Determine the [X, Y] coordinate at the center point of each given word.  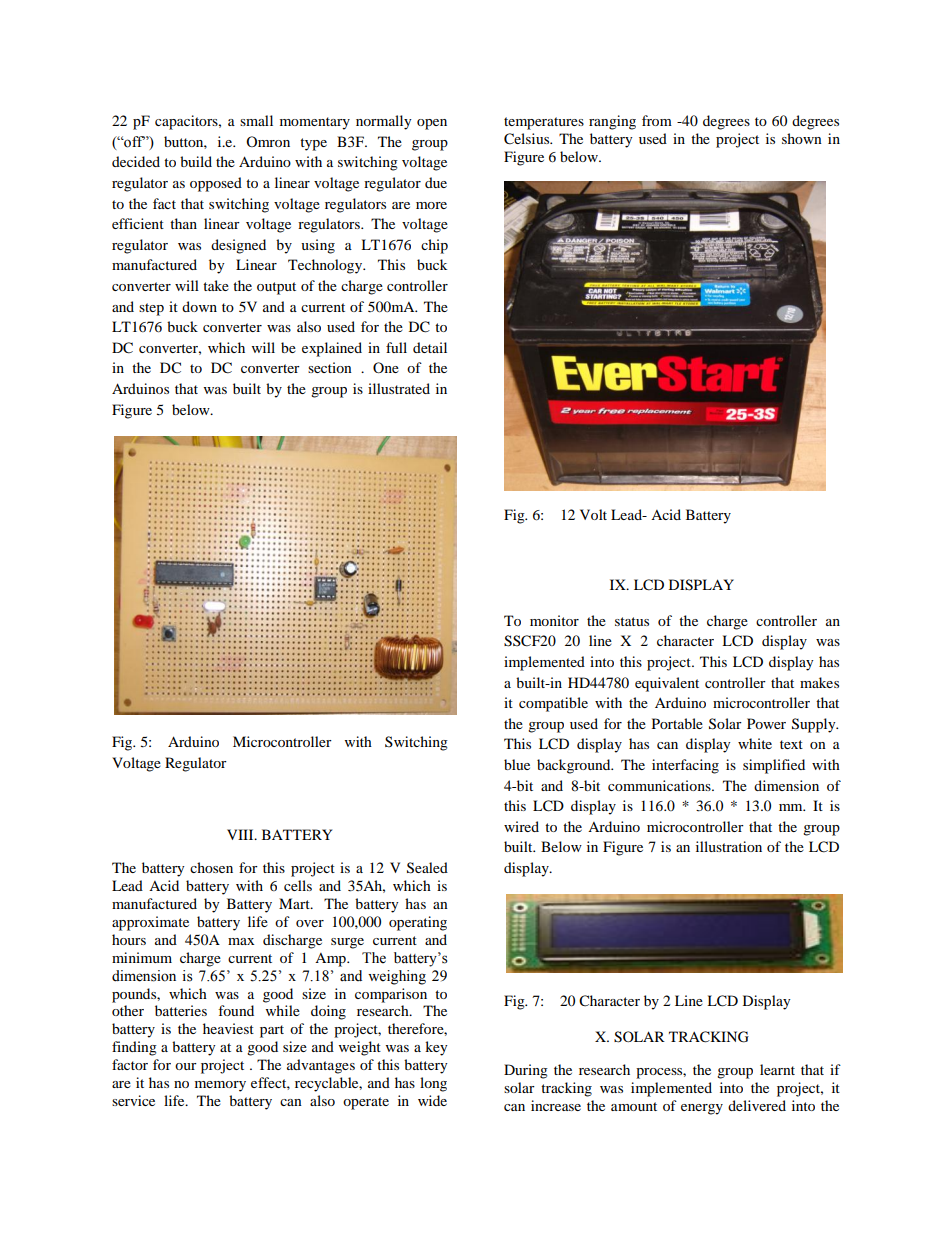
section [330, 367]
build [196, 161]
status [632, 621]
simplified [774, 766]
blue [517, 764]
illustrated [399, 388]
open [432, 124]
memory [220, 1086]
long [433, 1084]
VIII [241, 834]
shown [802, 138]
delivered [757, 1105]
